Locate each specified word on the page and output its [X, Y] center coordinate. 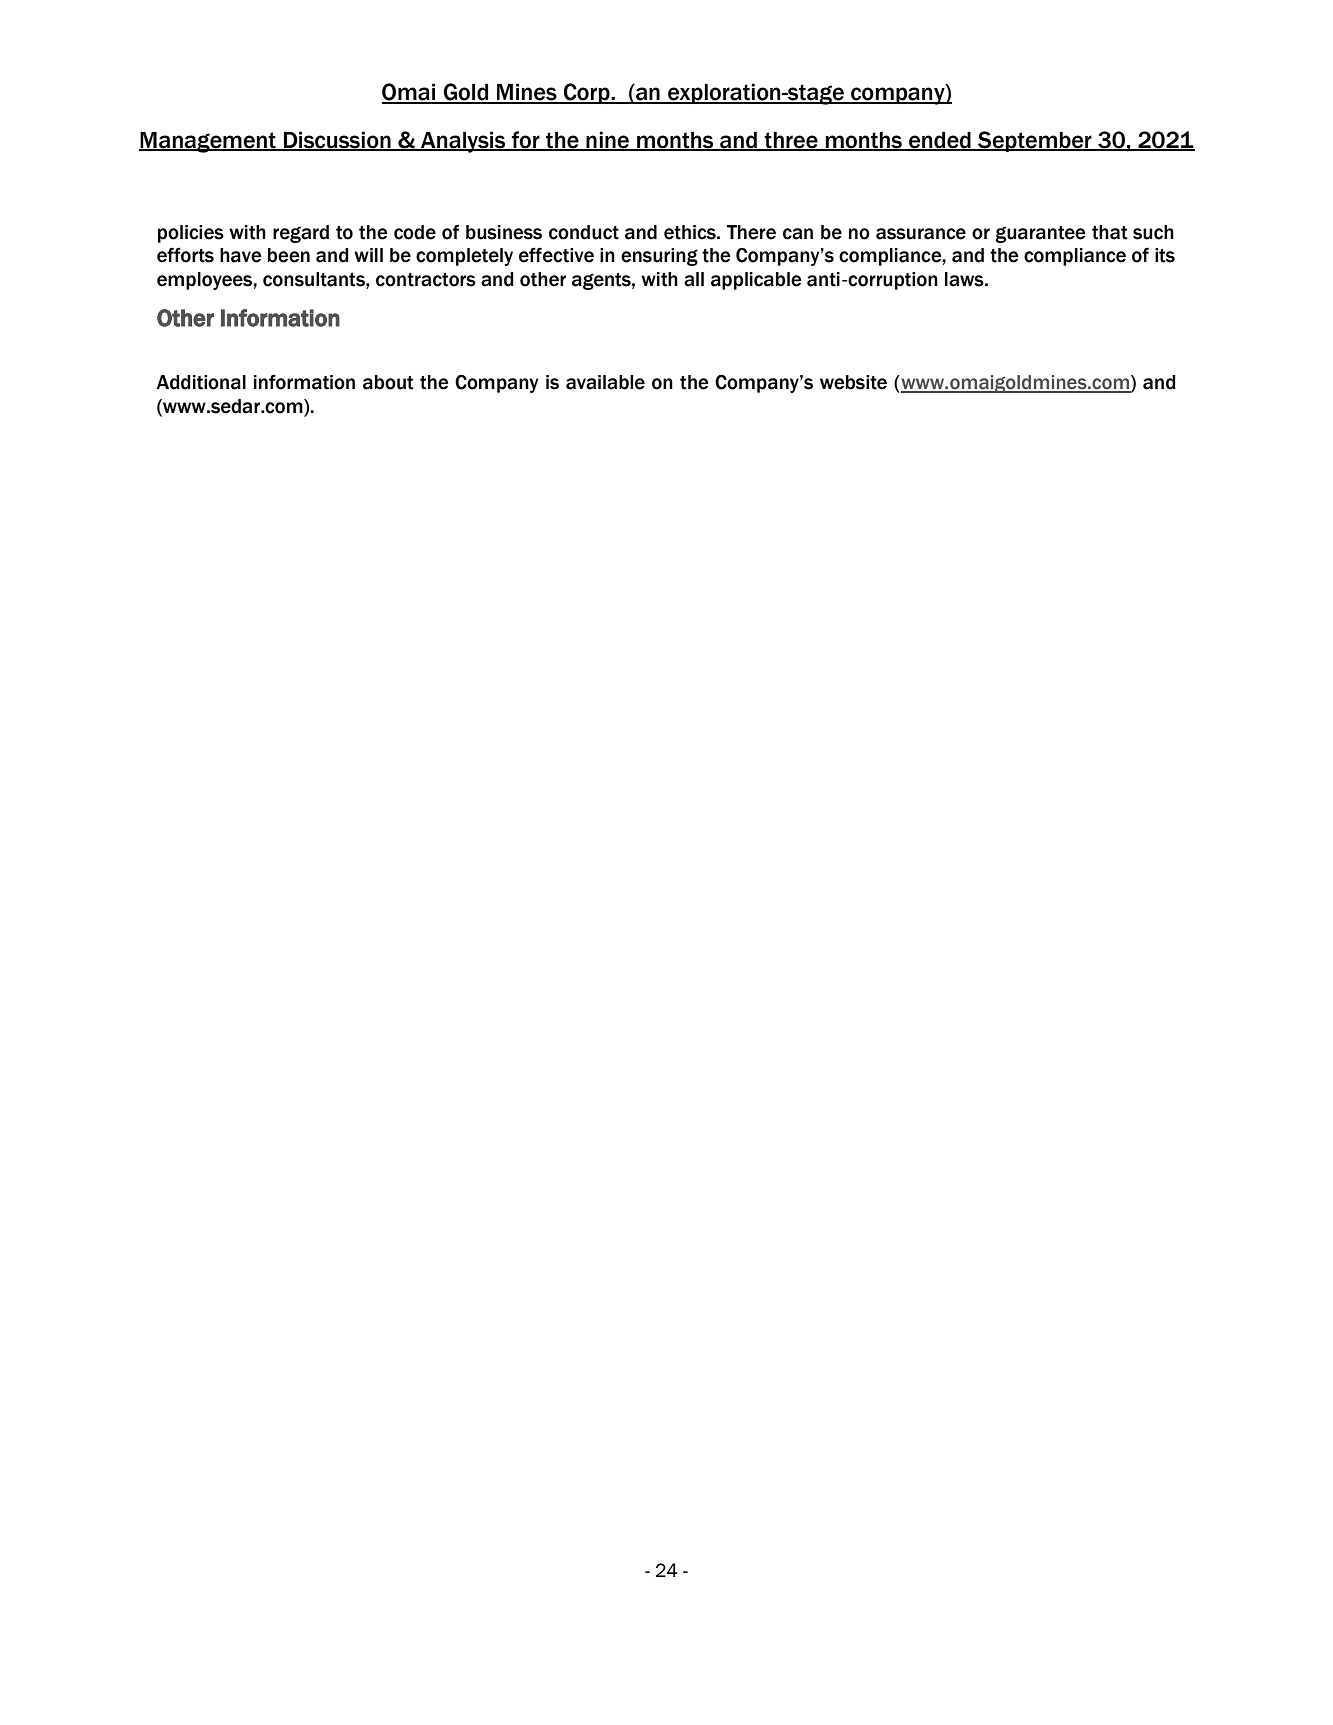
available [605, 382]
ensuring [659, 257]
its [1165, 255]
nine [607, 141]
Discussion [337, 141]
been [289, 255]
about [388, 382]
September [1035, 141]
